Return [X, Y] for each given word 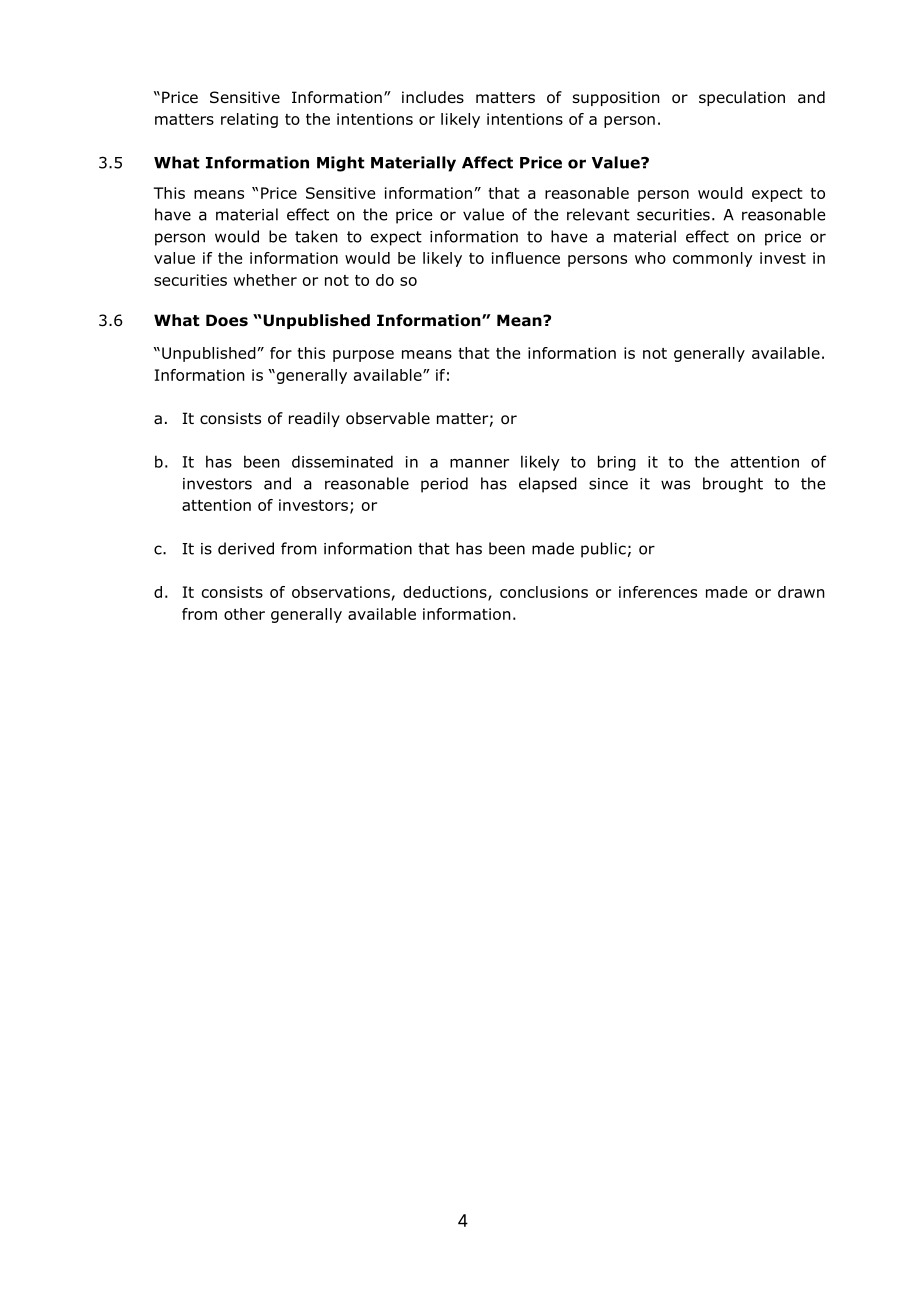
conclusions [544, 592]
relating [249, 120]
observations [341, 592]
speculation [742, 98]
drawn [801, 592]
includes [433, 97]
